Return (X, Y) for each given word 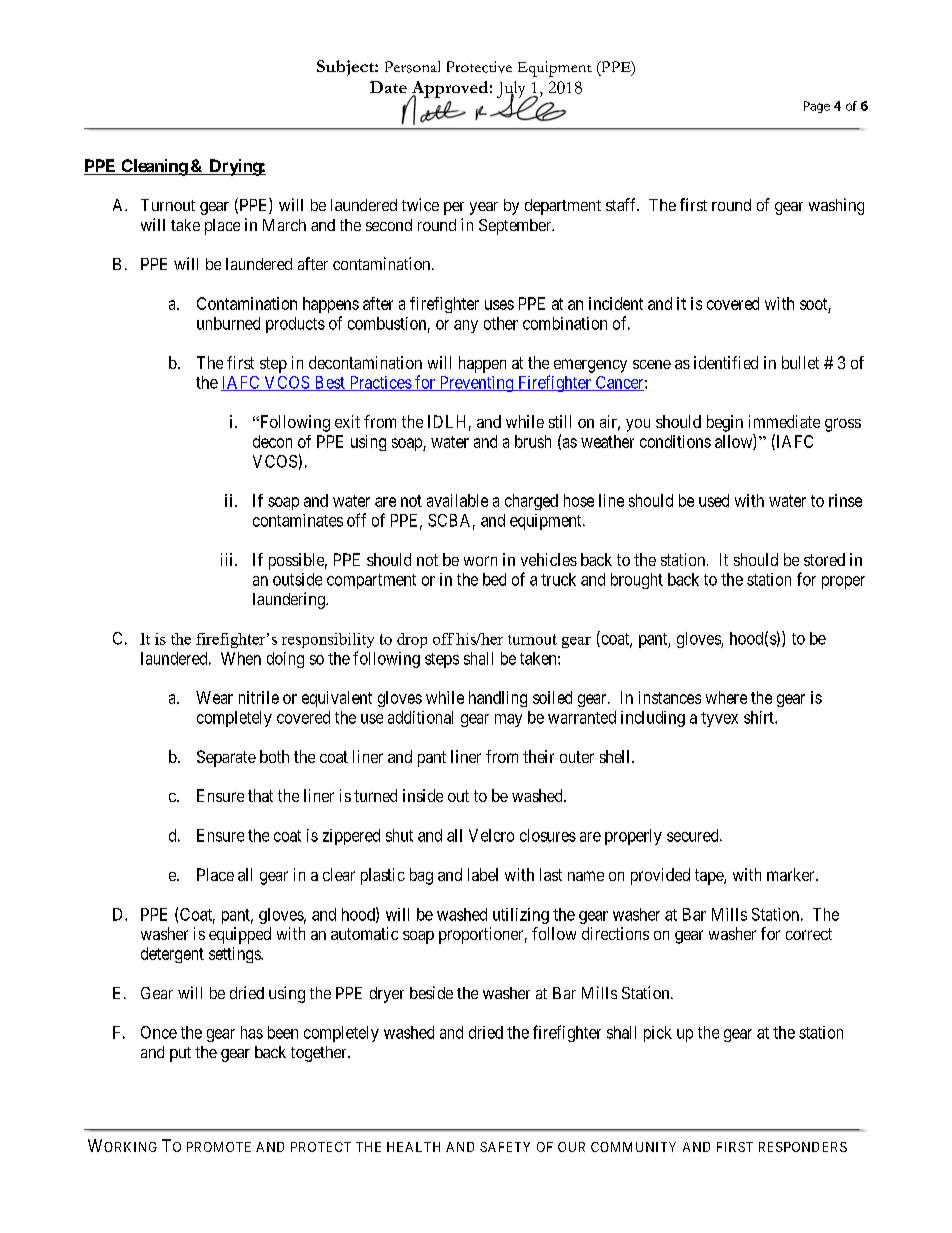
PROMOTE (219, 1147)
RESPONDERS (803, 1147)
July (512, 90)
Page (817, 107)
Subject (346, 68)
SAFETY (505, 1147)
